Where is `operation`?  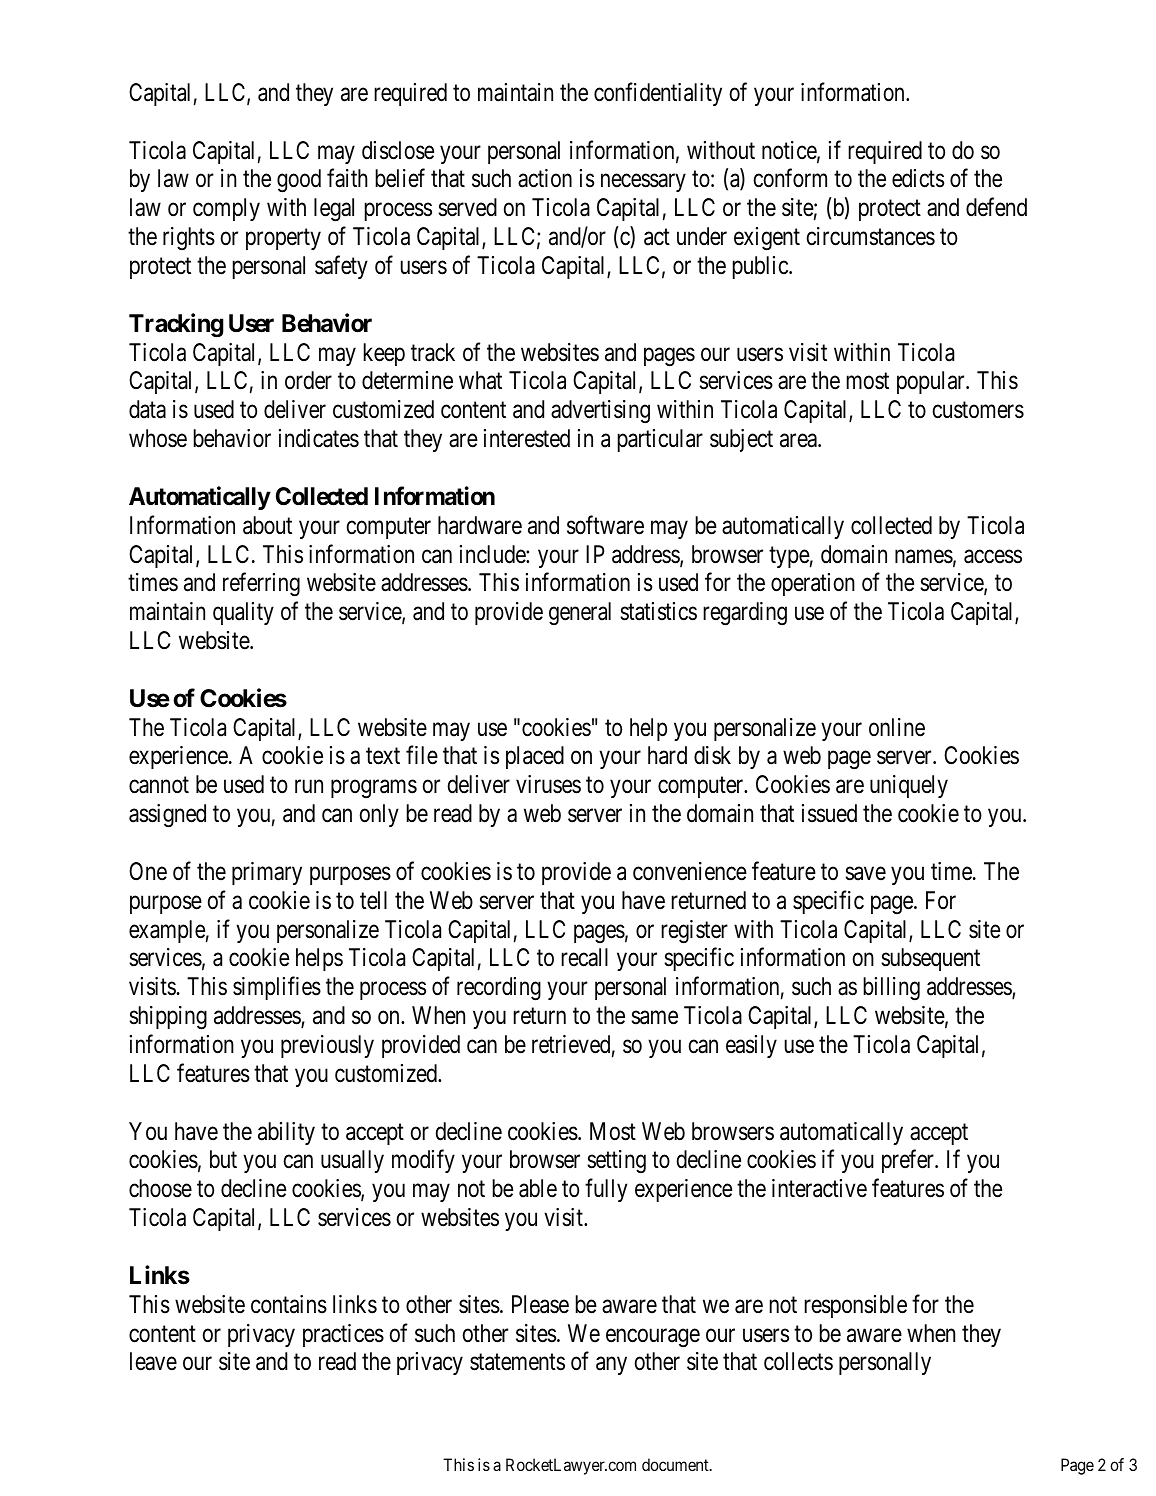 operation is located at coordinates (813, 584).
